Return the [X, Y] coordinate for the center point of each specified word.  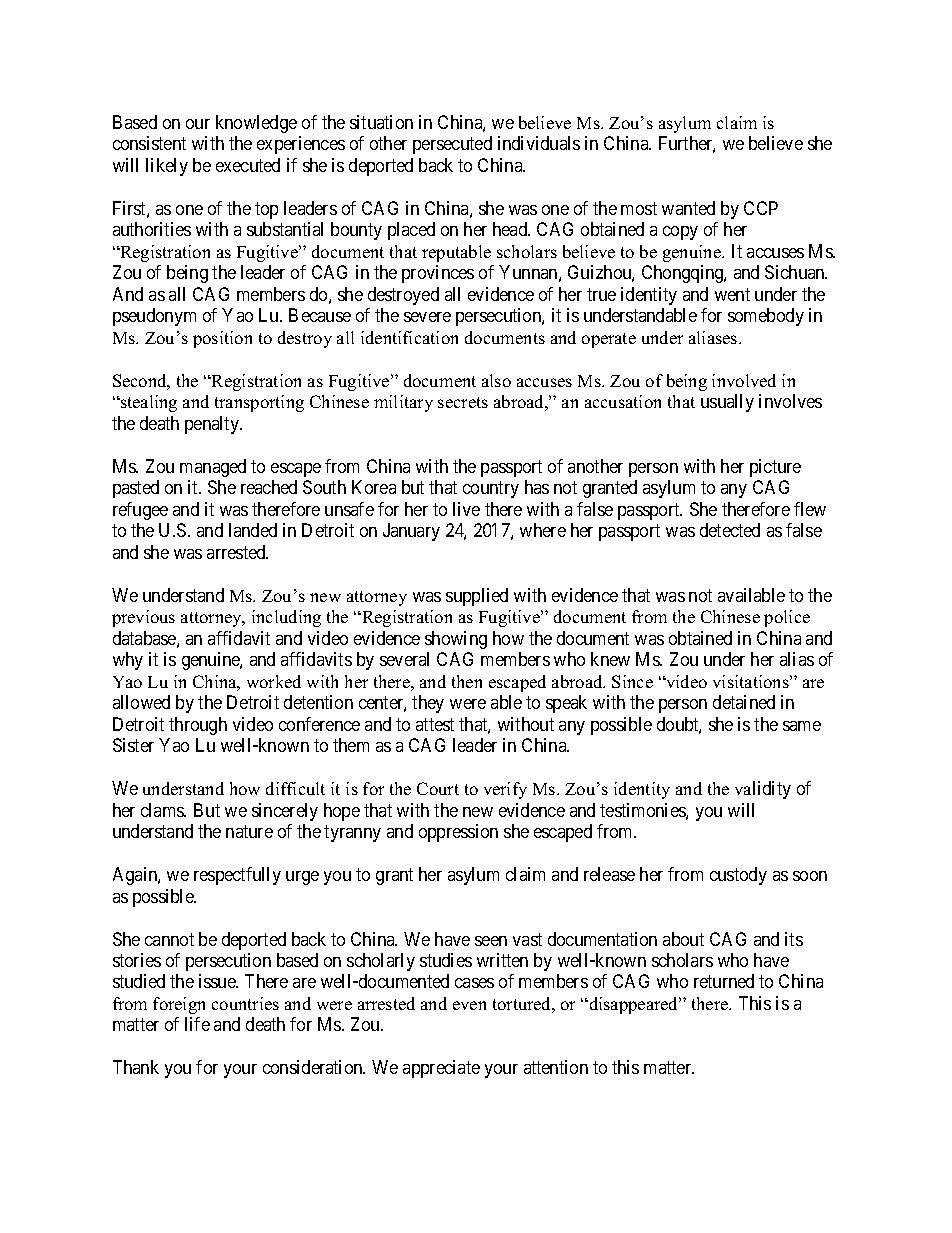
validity [763, 790]
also [496, 380]
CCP [761, 208]
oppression [458, 833]
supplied [477, 597]
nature [249, 831]
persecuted [452, 145]
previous [143, 618]
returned [724, 981]
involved [744, 380]
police [787, 618]
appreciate [441, 1069]
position [222, 339]
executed [248, 165]
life [197, 1024]
